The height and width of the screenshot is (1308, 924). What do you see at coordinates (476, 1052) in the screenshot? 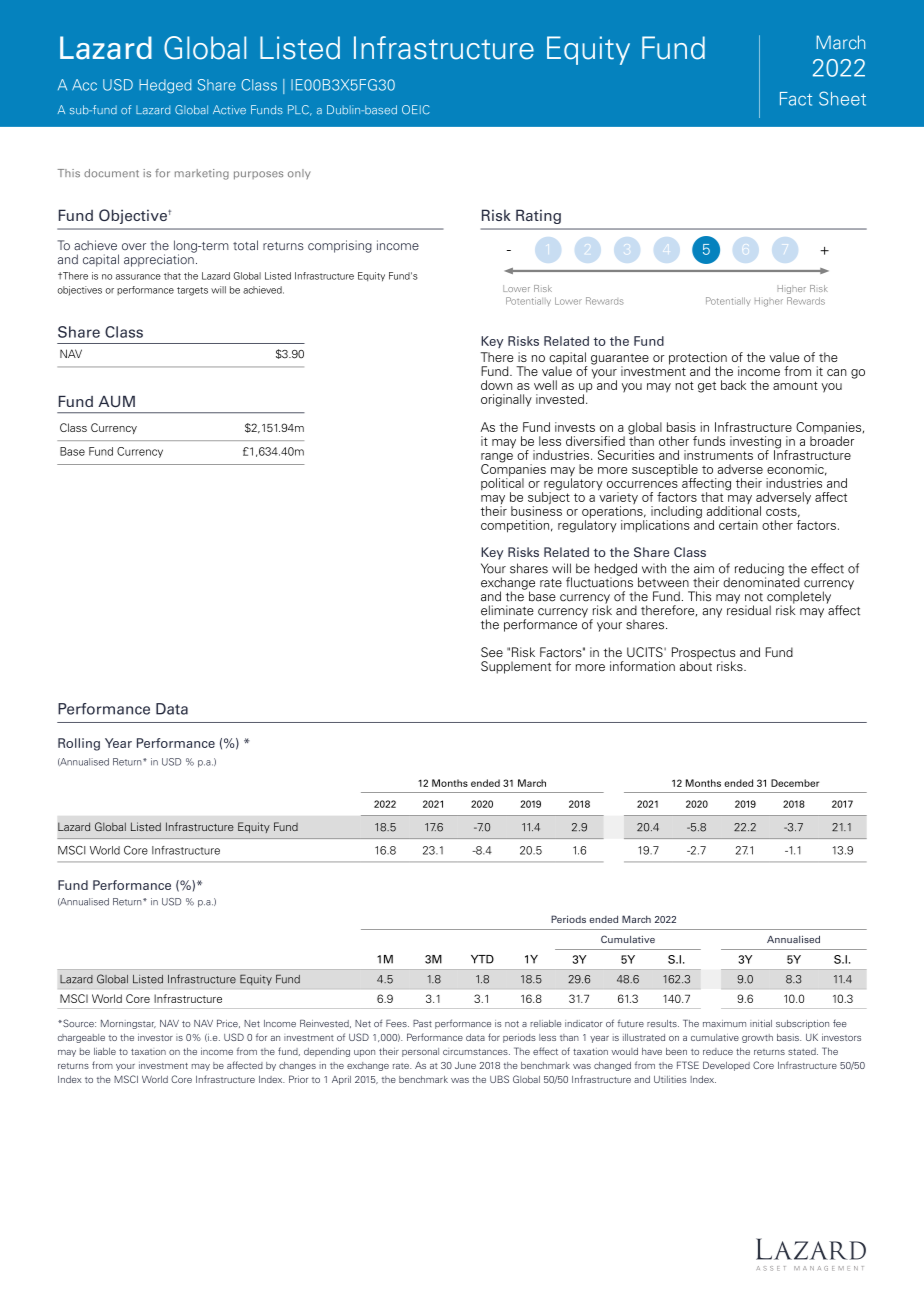
I see `circumstances` at bounding box center [476, 1052].
